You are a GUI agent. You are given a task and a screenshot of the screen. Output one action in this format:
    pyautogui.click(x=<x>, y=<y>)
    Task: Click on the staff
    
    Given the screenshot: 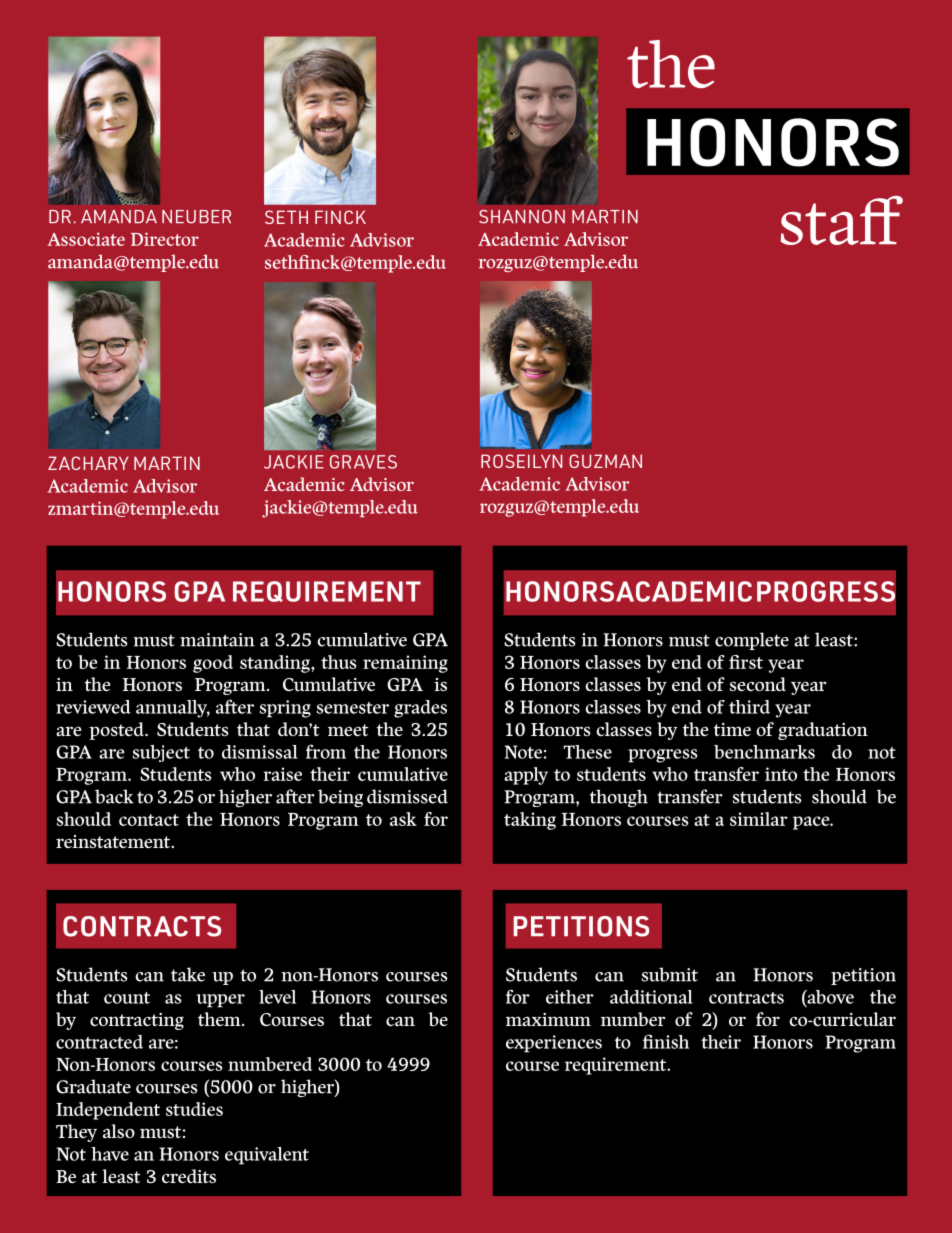 What is the action you would take?
    pyautogui.click(x=842, y=220)
